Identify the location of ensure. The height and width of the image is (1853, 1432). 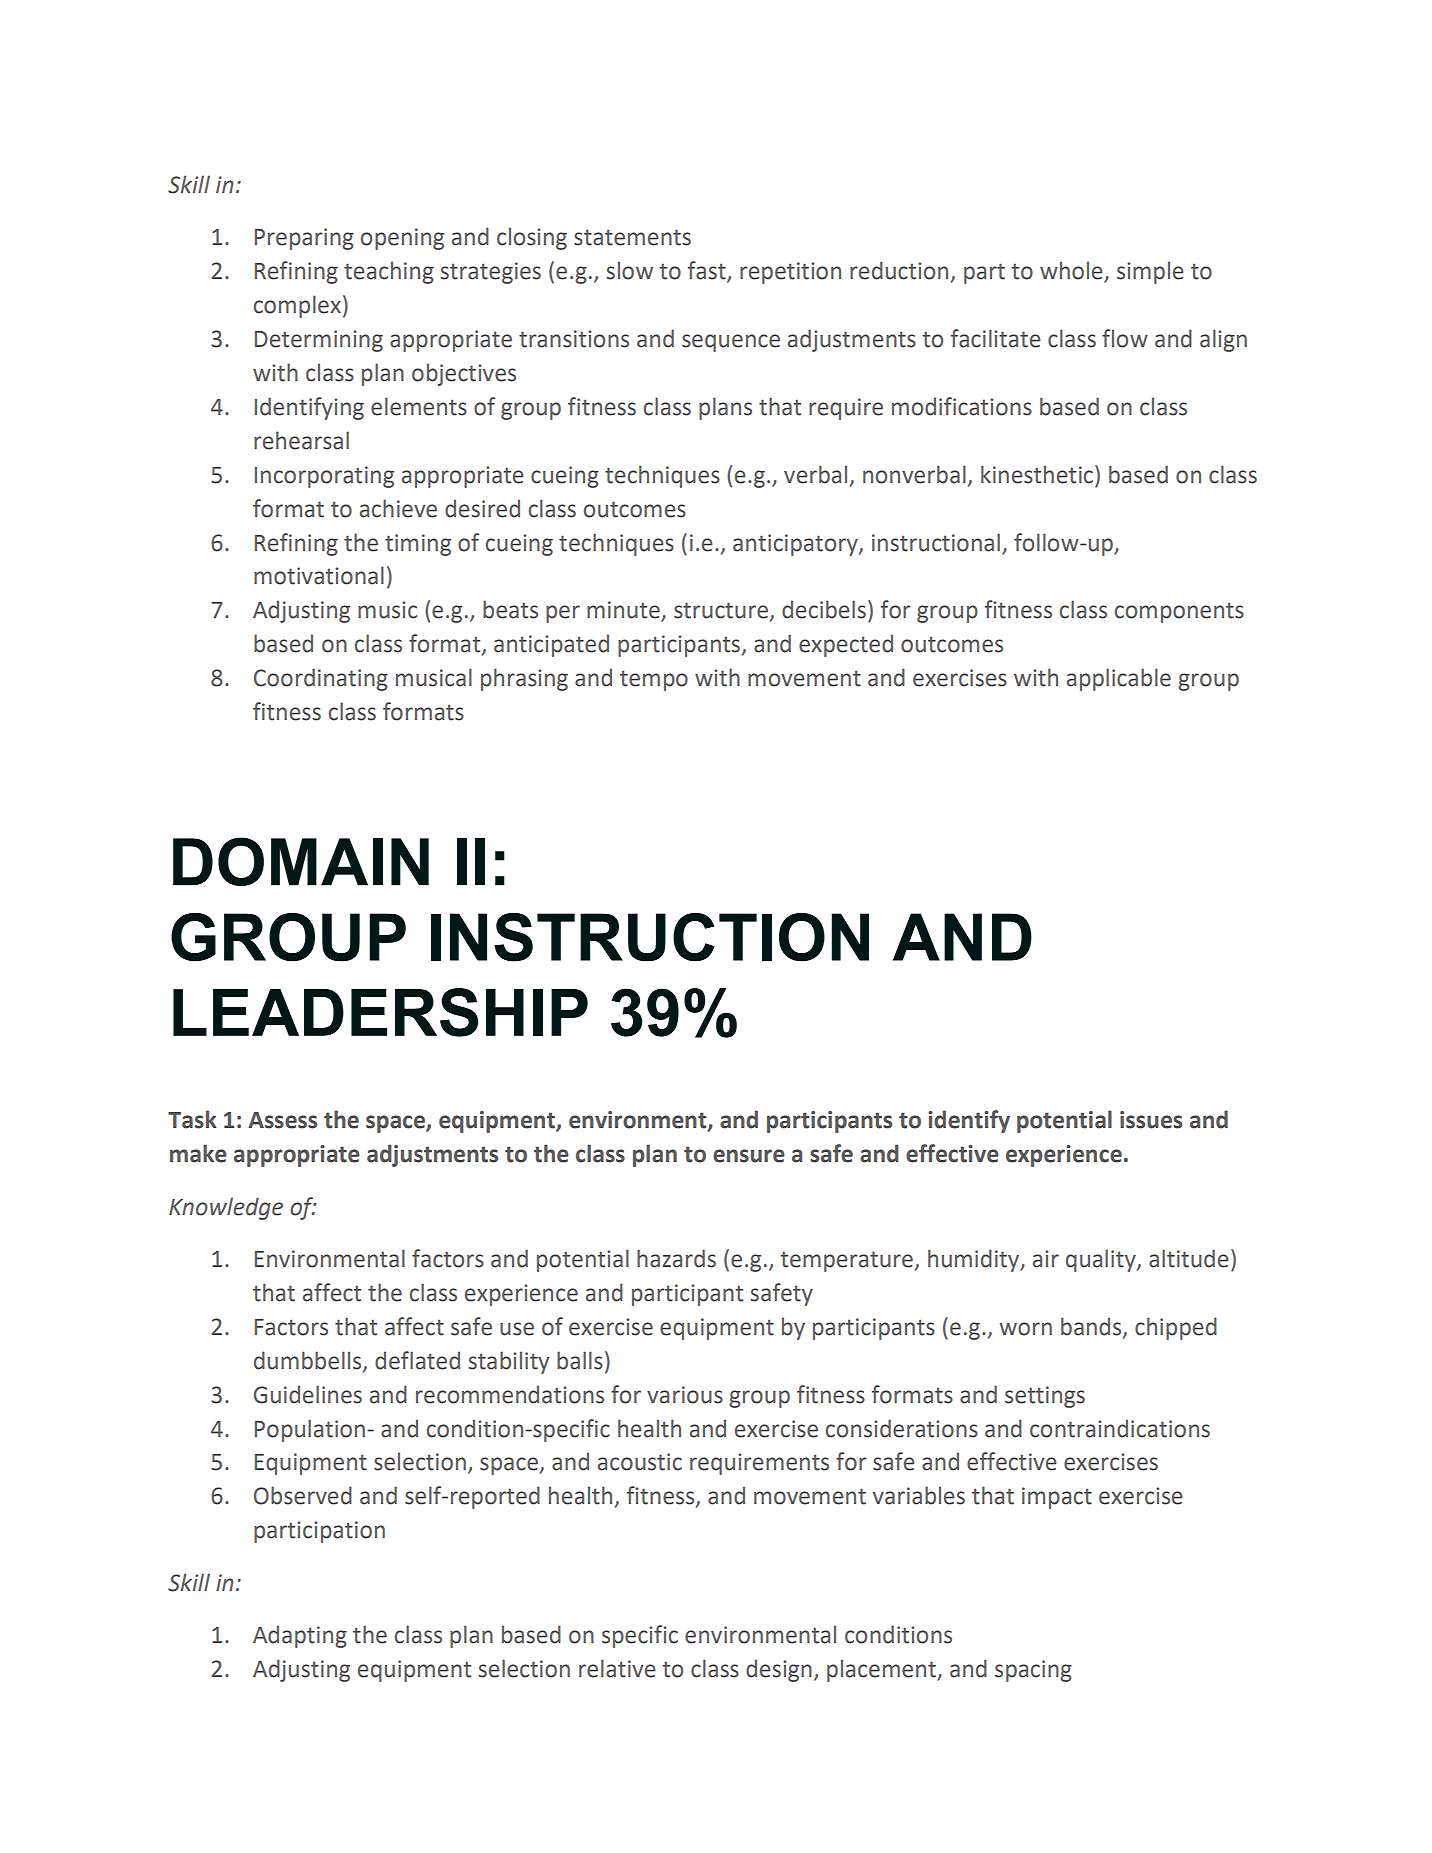
(749, 1156).
